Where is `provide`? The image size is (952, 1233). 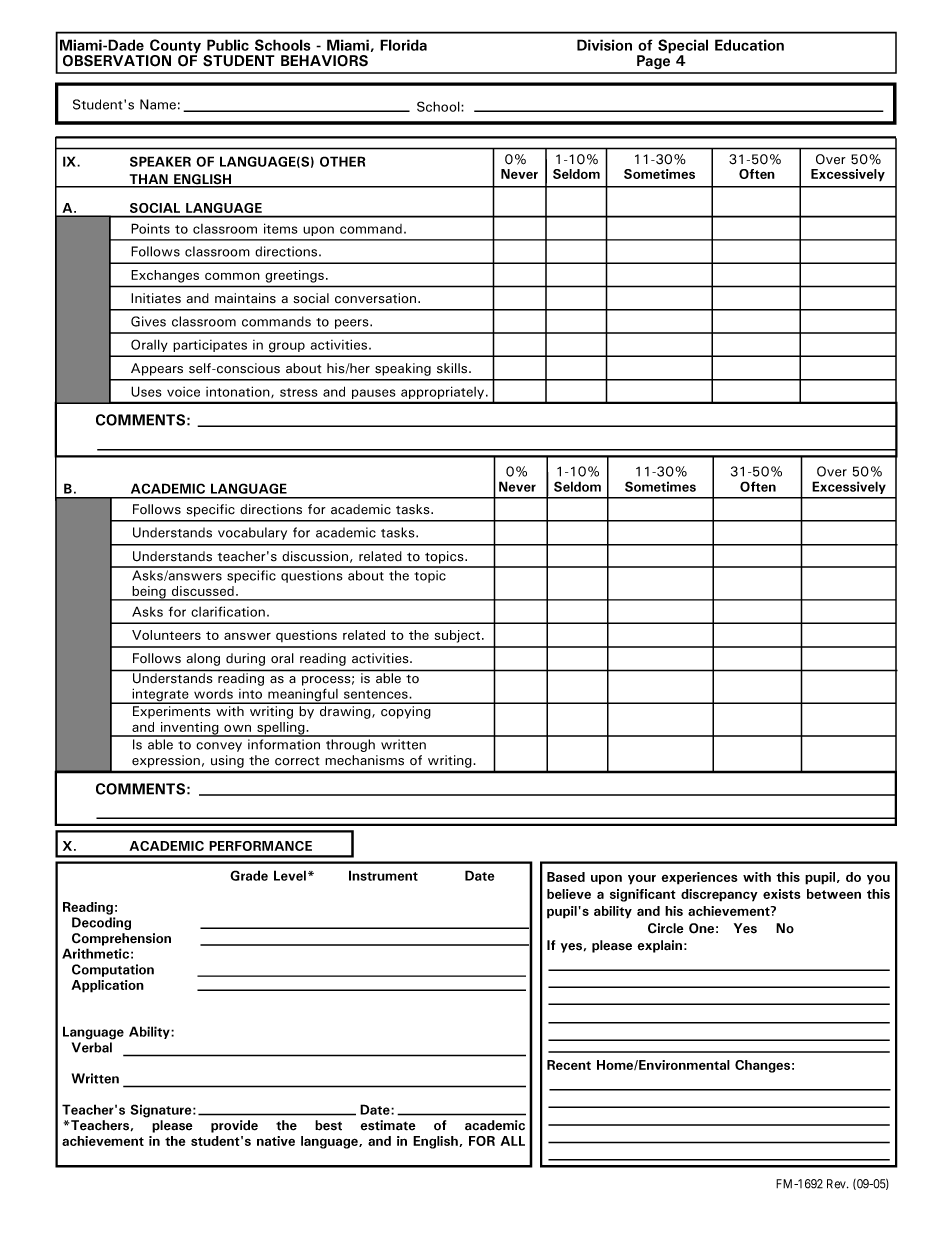 provide is located at coordinates (234, 1126).
